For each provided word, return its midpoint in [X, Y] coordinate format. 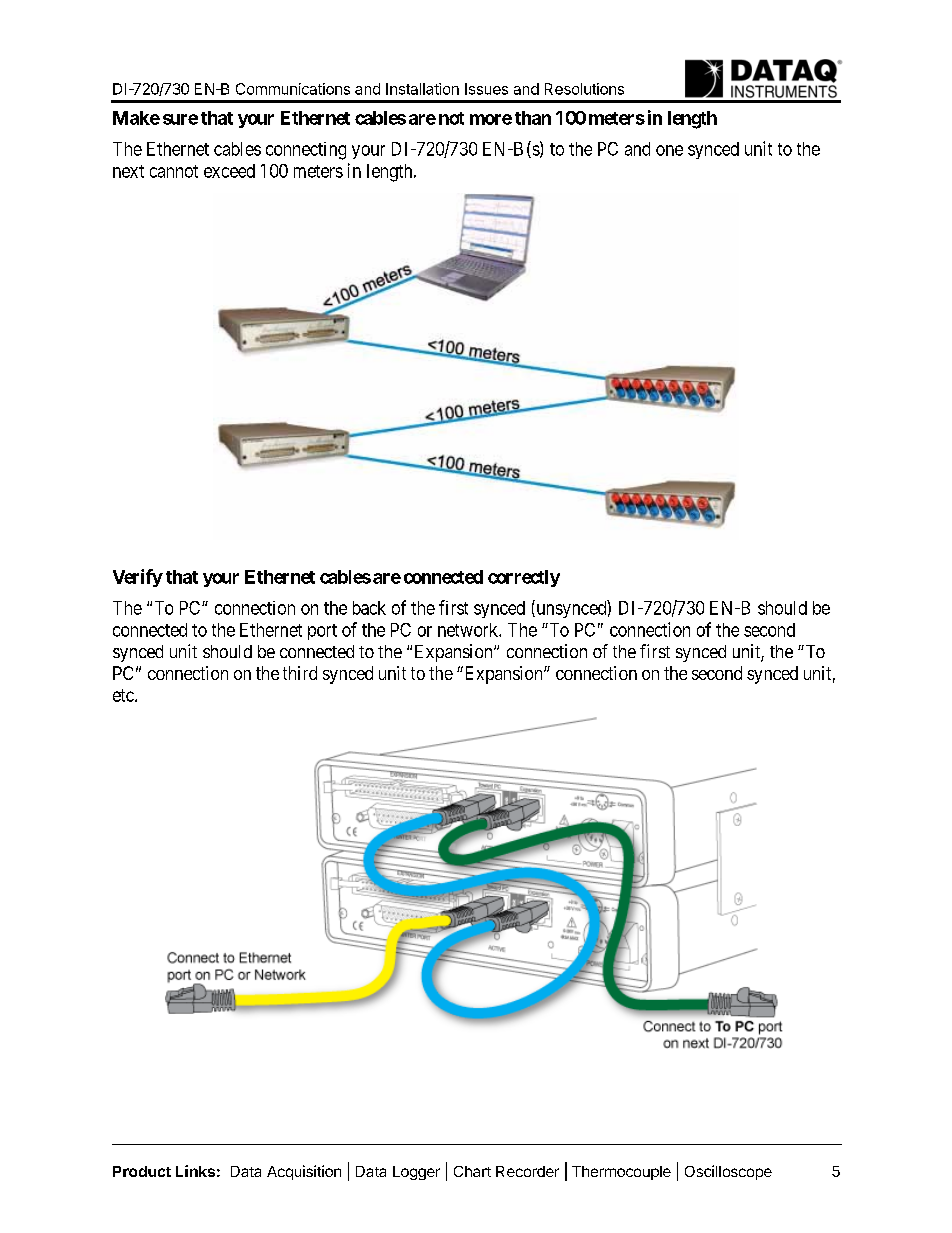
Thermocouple [621, 1173]
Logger [416, 1173]
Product [142, 1171]
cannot [174, 171]
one [669, 150]
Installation [422, 89]
